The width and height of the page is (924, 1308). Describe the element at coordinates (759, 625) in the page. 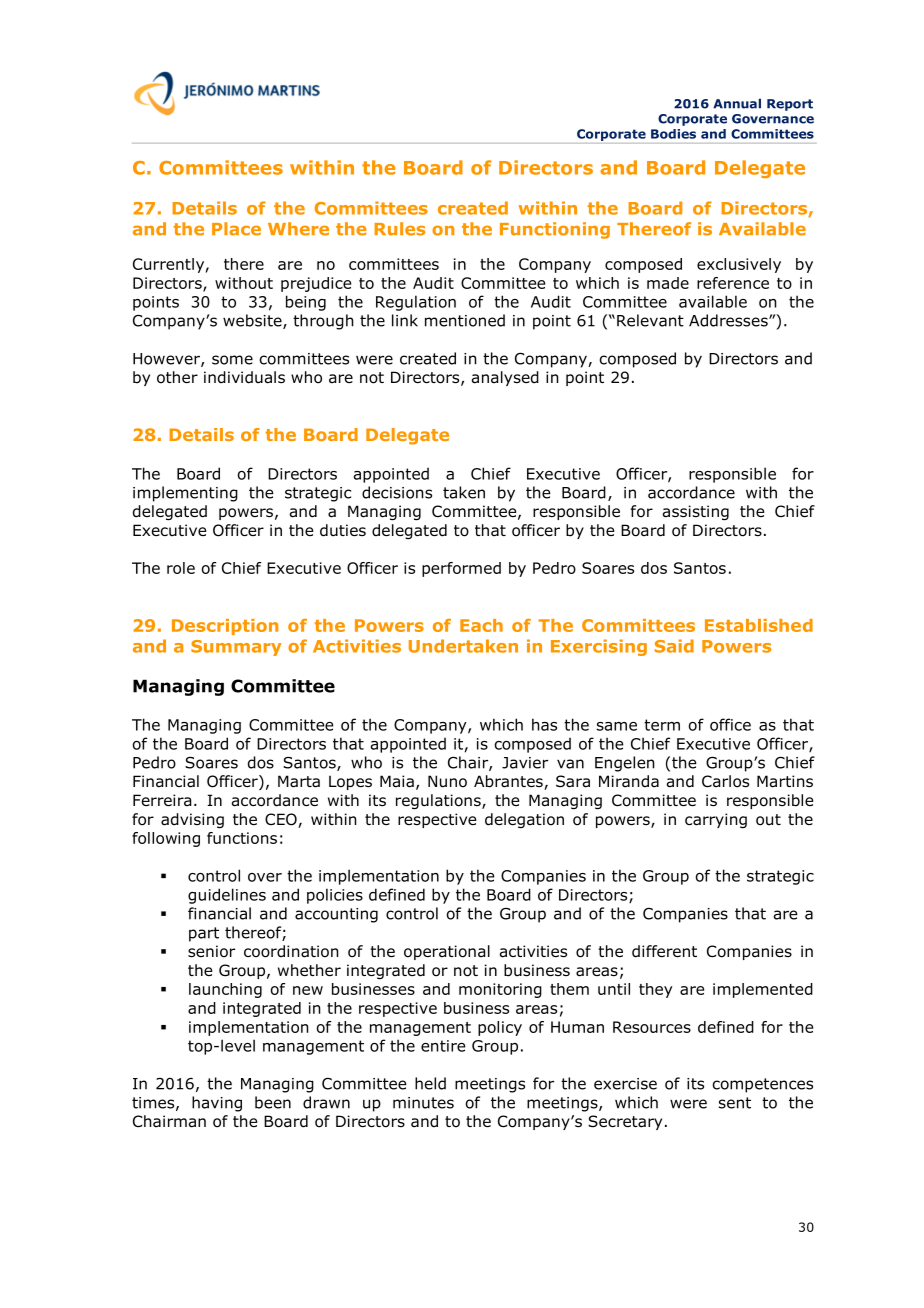

I see `Established` at that location.
